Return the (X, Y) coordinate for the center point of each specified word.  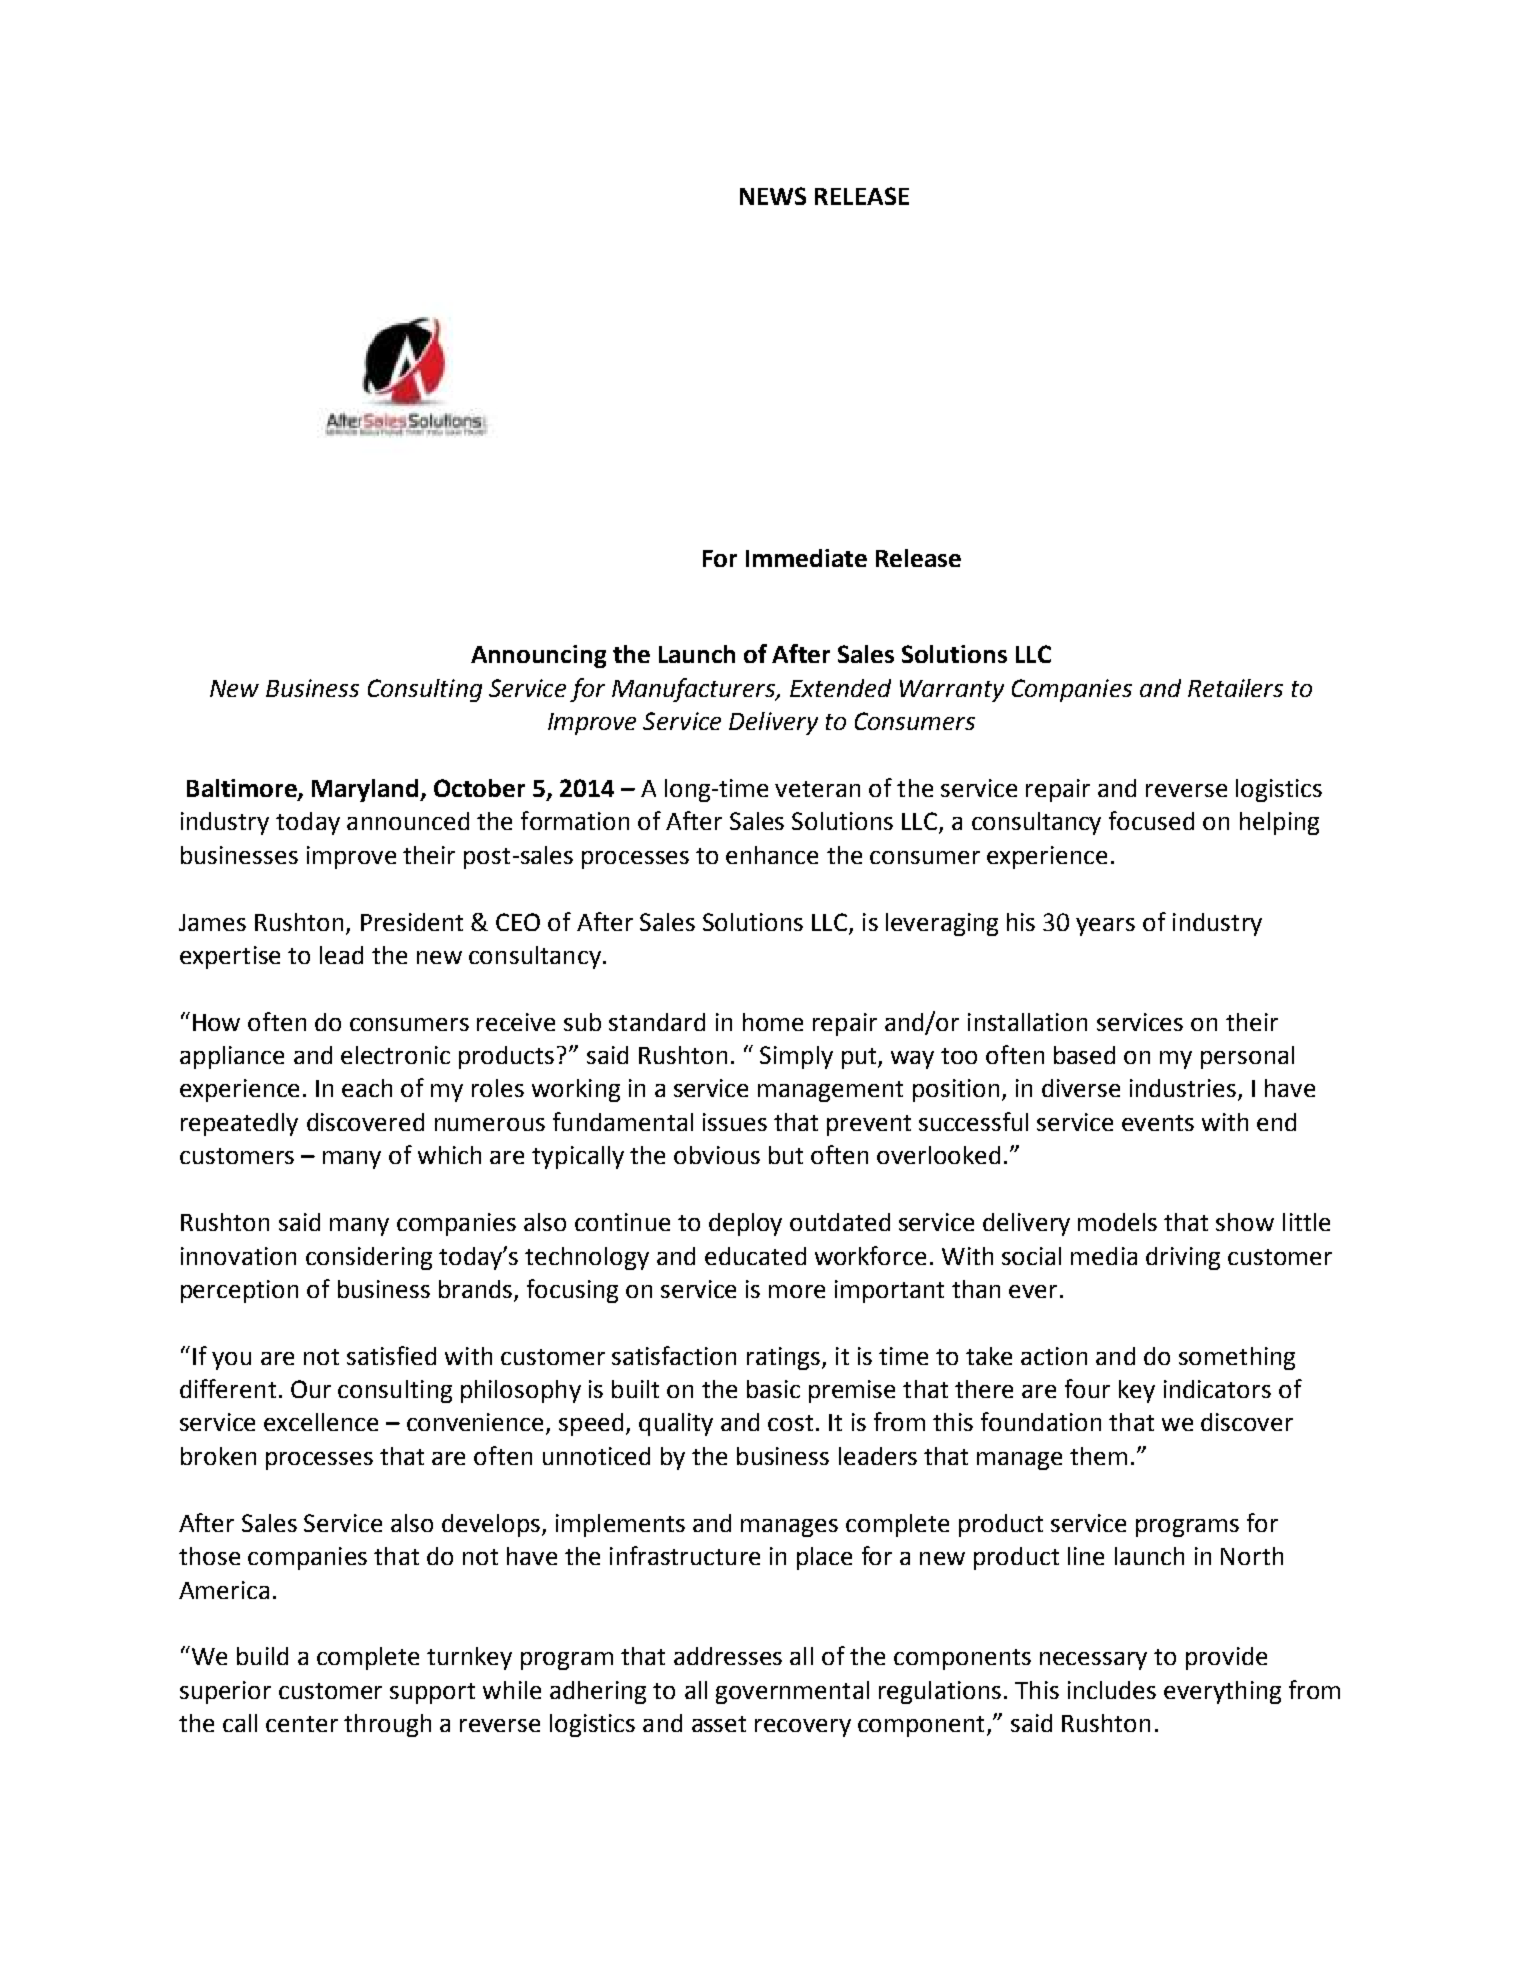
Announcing (538, 656)
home (773, 1022)
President (412, 922)
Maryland (366, 790)
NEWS (773, 196)
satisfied (391, 1355)
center (302, 1724)
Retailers (1235, 688)
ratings (783, 1358)
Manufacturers (695, 690)
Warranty (952, 691)
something (1237, 1358)
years (1105, 927)
